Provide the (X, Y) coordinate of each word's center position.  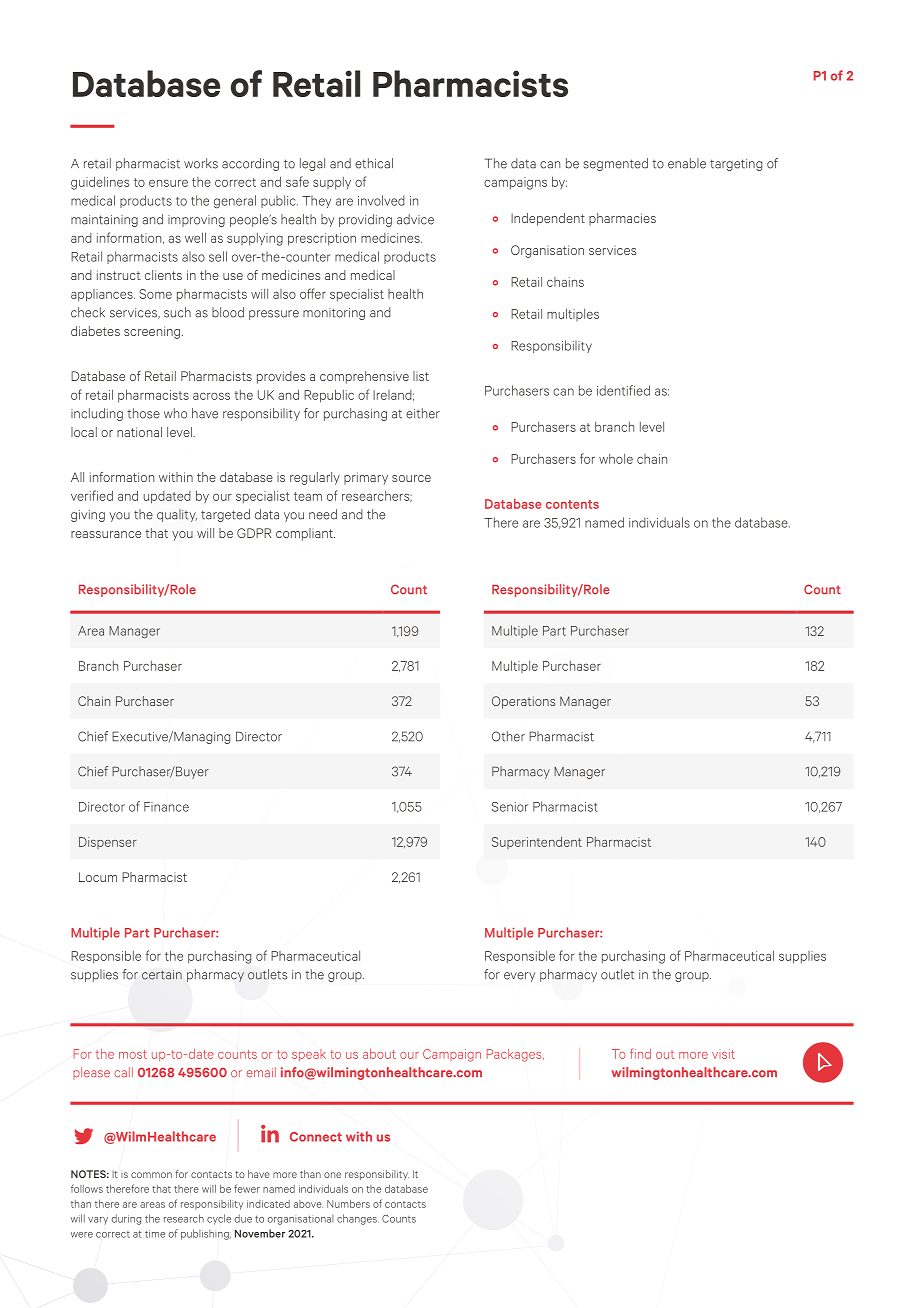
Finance (166, 807)
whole (616, 459)
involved (381, 200)
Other (508, 736)
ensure (168, 183)
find (640, 1053)
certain (162, 975)
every (519, 977)
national (139, 432)
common (151, 1175)
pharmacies (622, 219)
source (411, 478)
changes (358, 1219)
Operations (524, 702)
